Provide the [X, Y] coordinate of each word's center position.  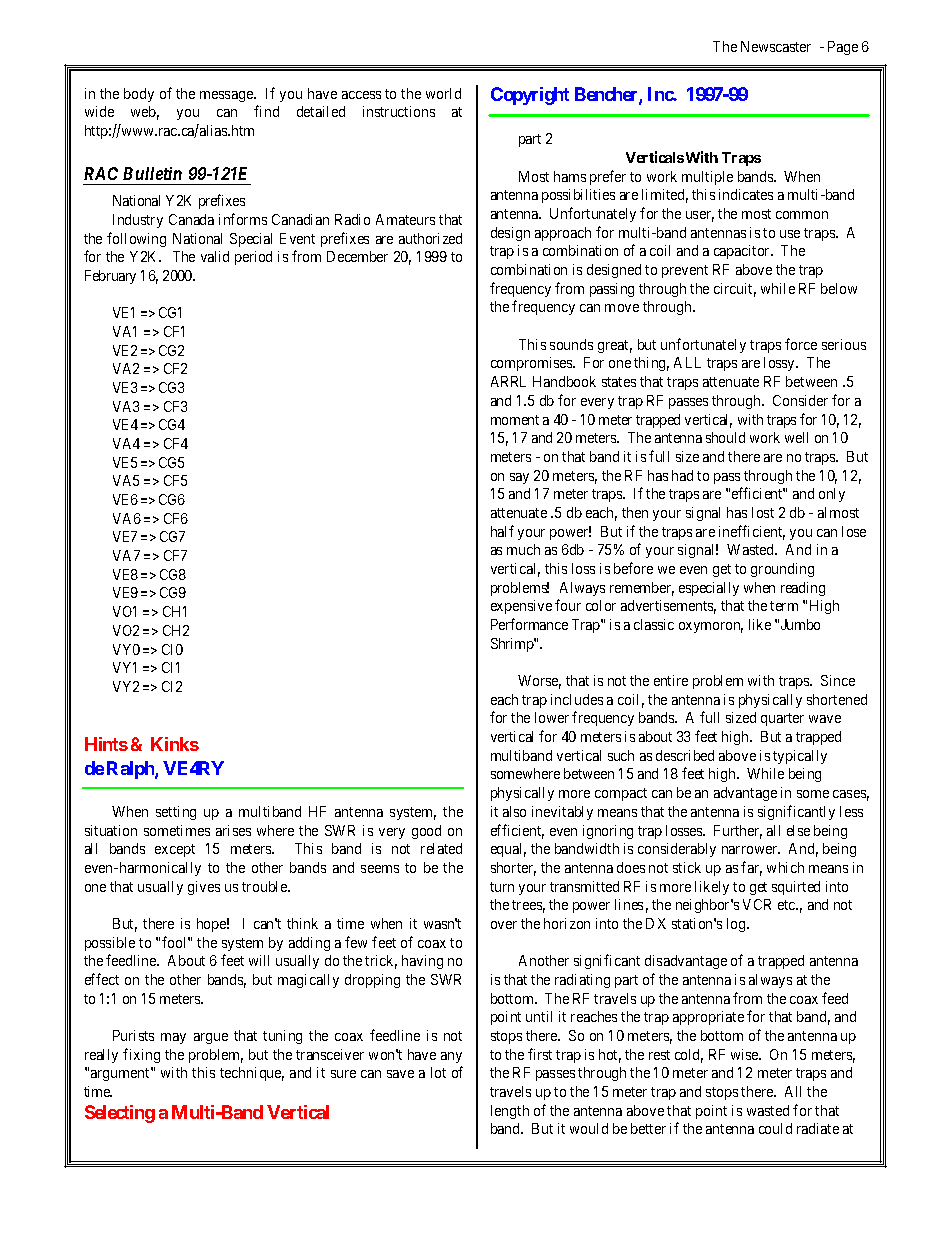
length [510, 1112]
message [227, 96]
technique [252, 1074]
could [775, 1128]
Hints [106, 744]
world [443, 93]
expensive [521, 607]
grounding [782, 570]
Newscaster [776, 46]
